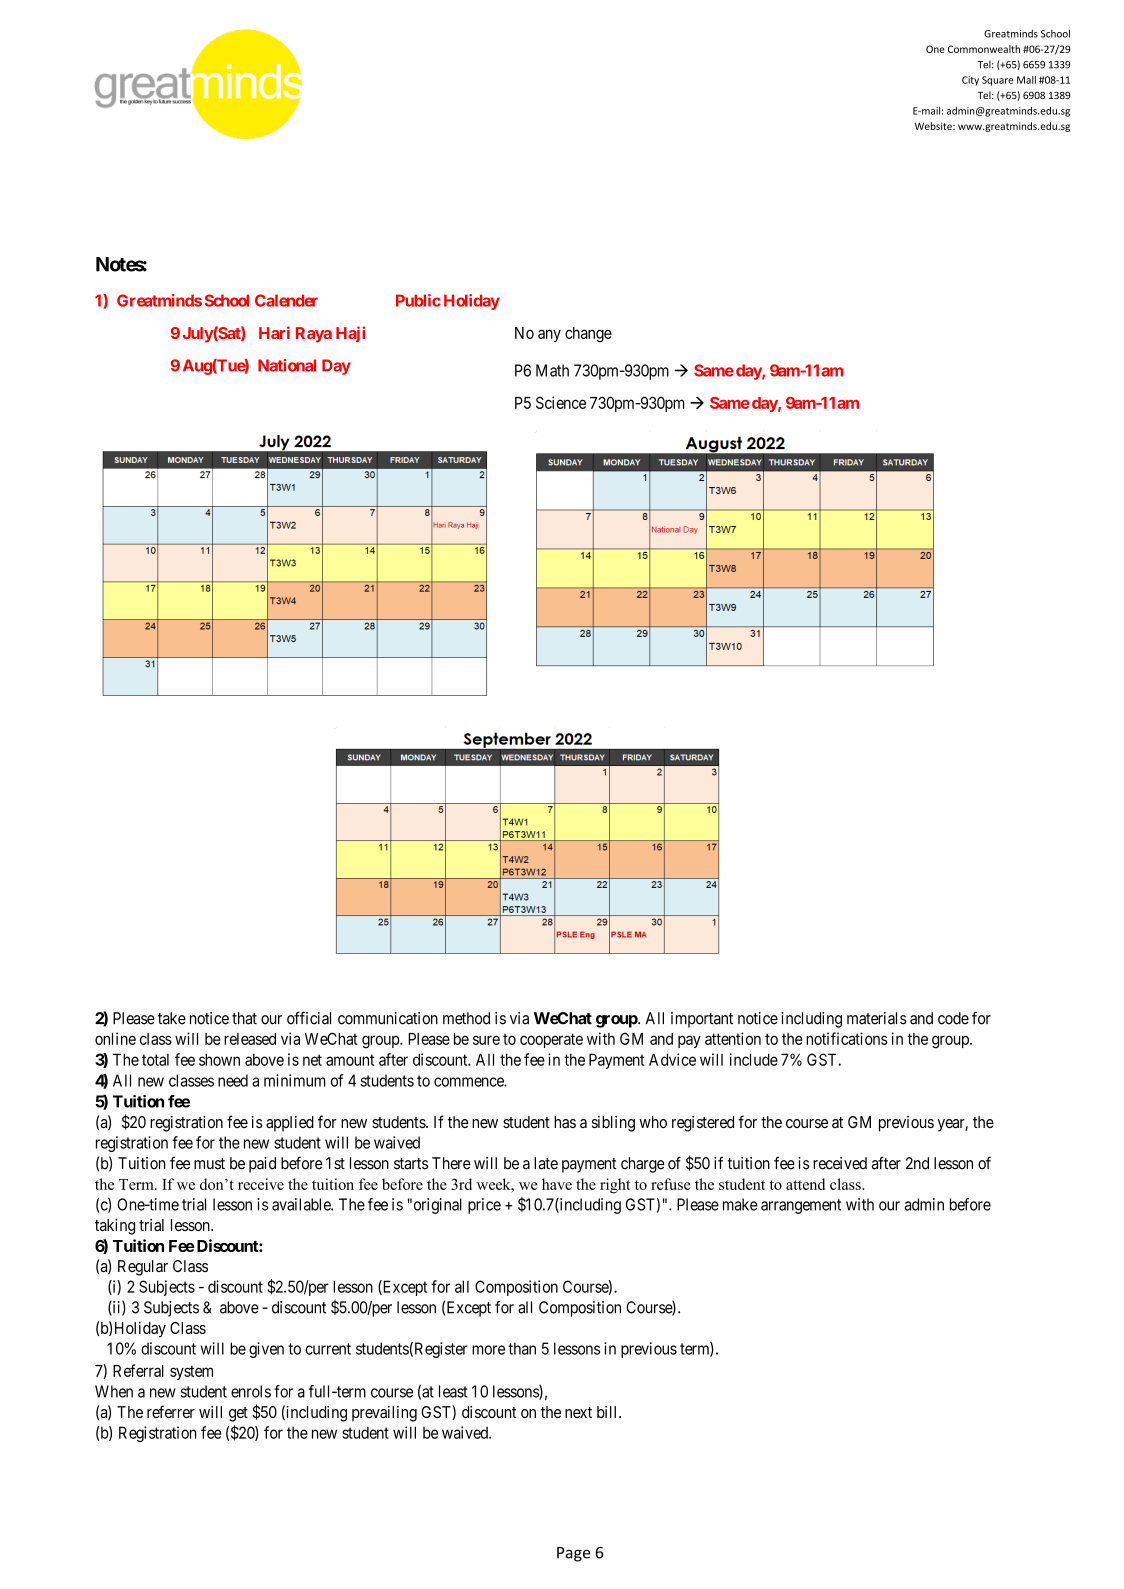  Describe the element at coordinates (953, 1018) in the image. I see `code` at that location.
